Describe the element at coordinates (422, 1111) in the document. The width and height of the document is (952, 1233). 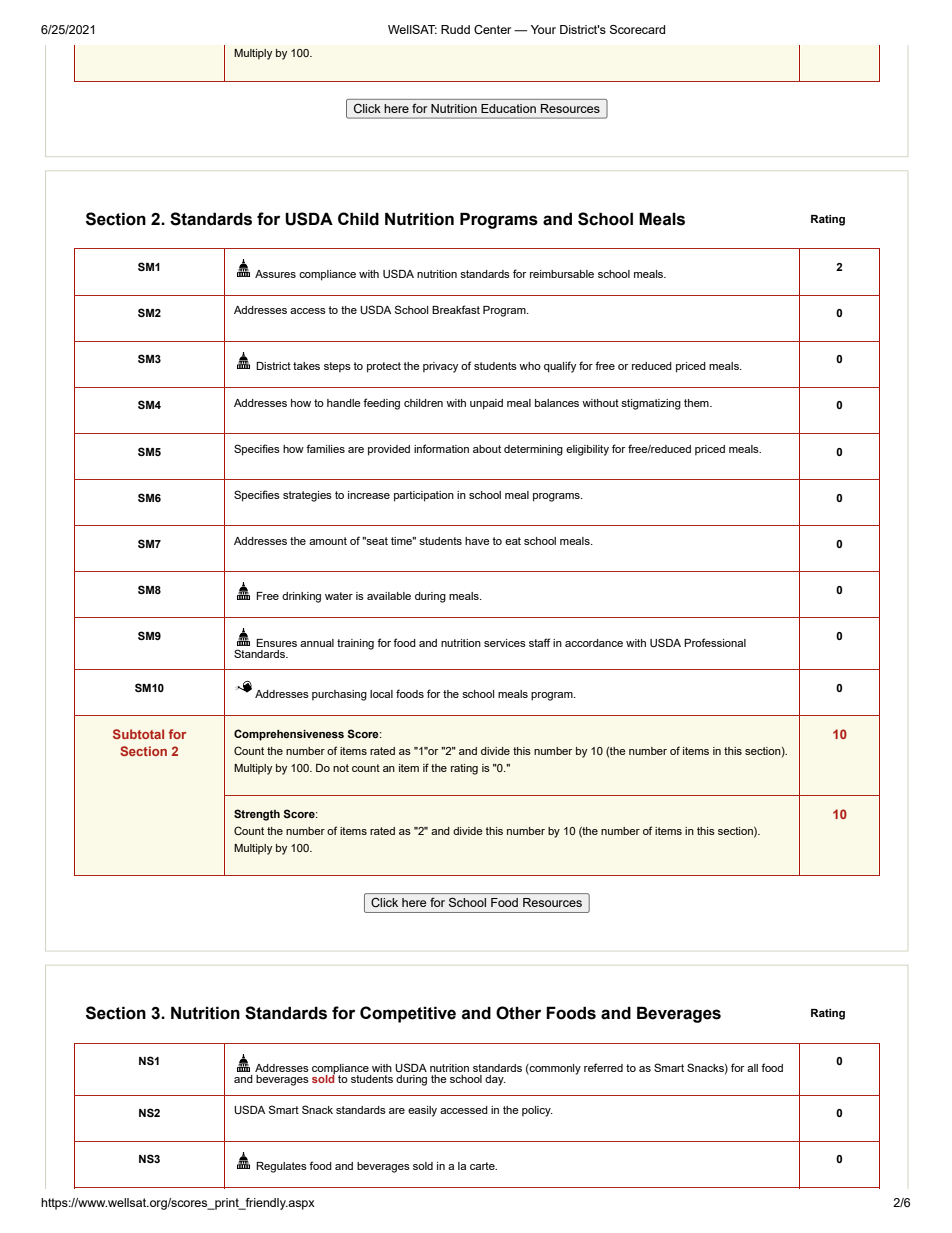
I see `easily` at that location.
